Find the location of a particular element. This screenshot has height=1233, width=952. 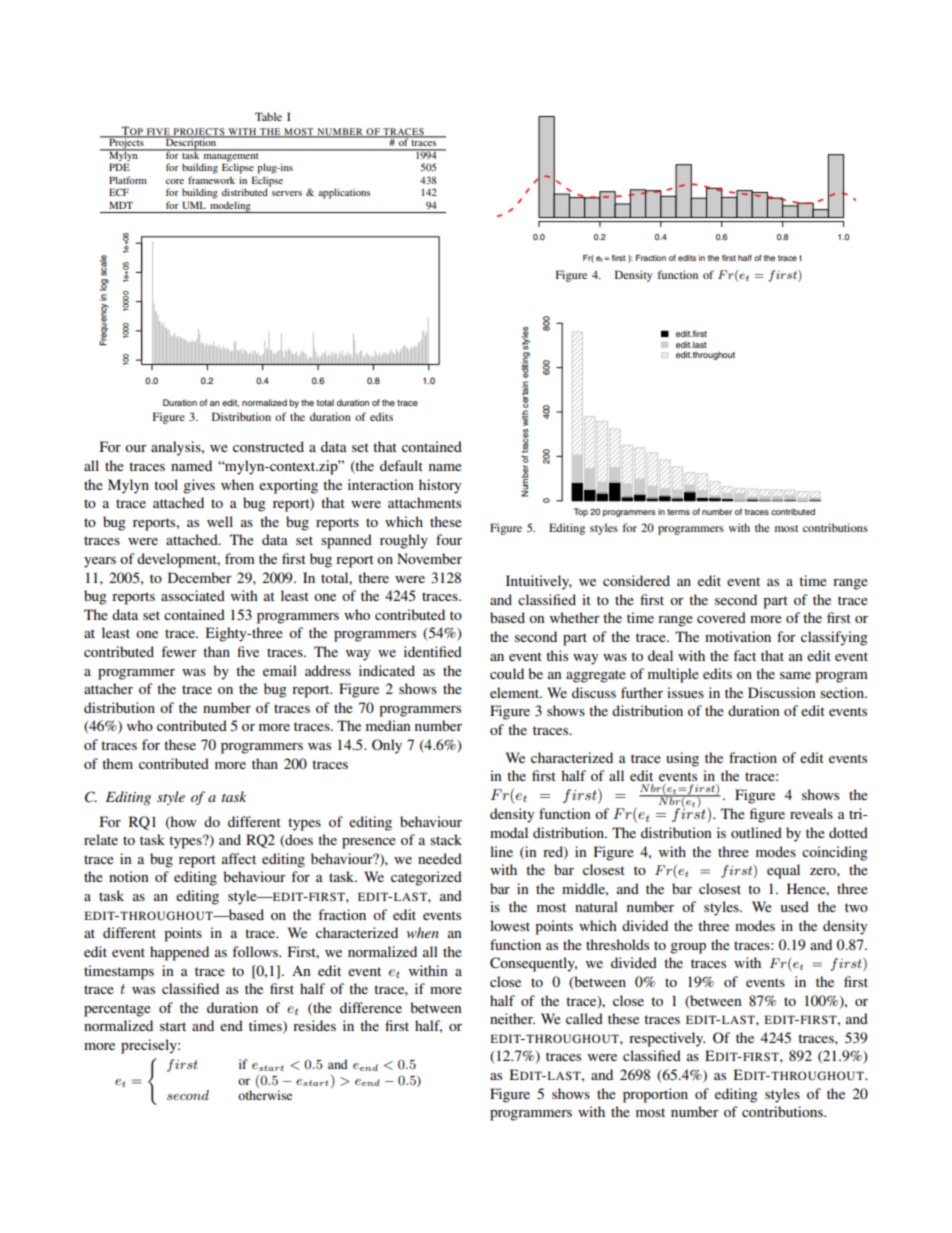

reveals is located at coordinates (811, 813).
